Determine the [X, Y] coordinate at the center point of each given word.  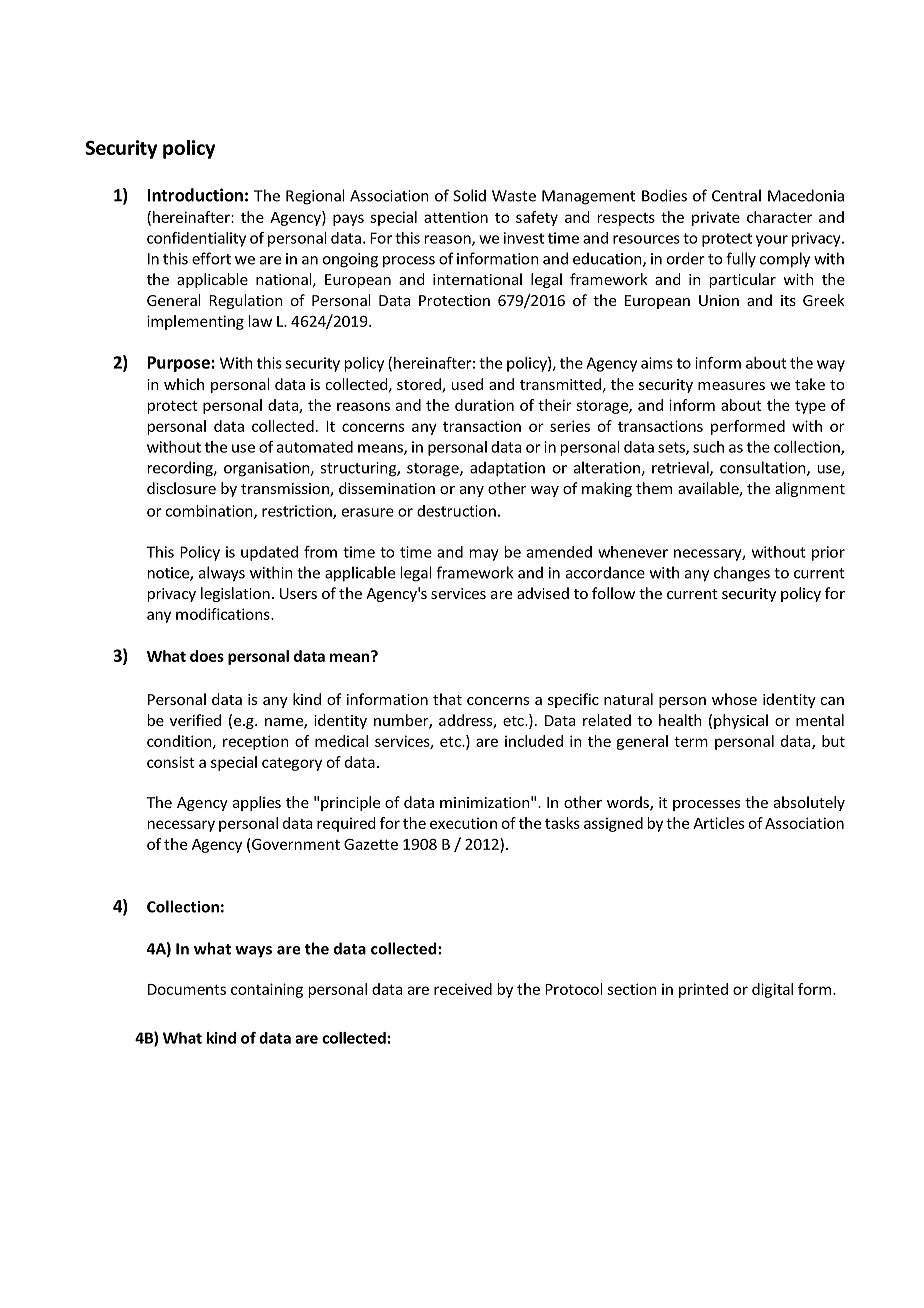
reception [256, 742]
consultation [764, 468]
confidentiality [196, 239]
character [779, 217]
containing [267, 990]
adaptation [507, 469]
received [463, 989]
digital [772, 990]
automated [315, 447]
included [534, 741]
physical [741, 721]
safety [537, 218]
